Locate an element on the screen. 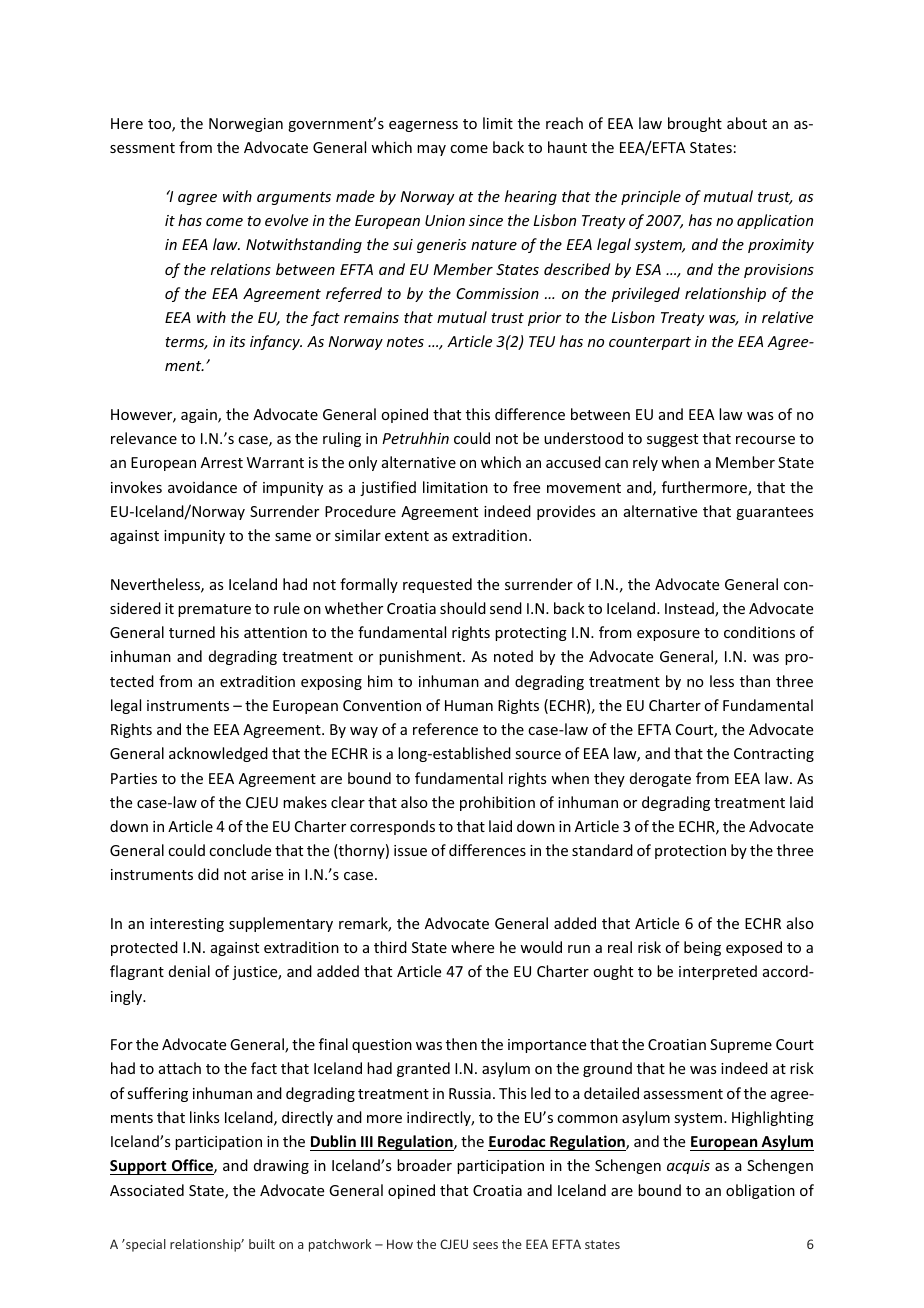 The width and height of the screenshot is (924, 1308). reference is located at coordinates (445, 729).
